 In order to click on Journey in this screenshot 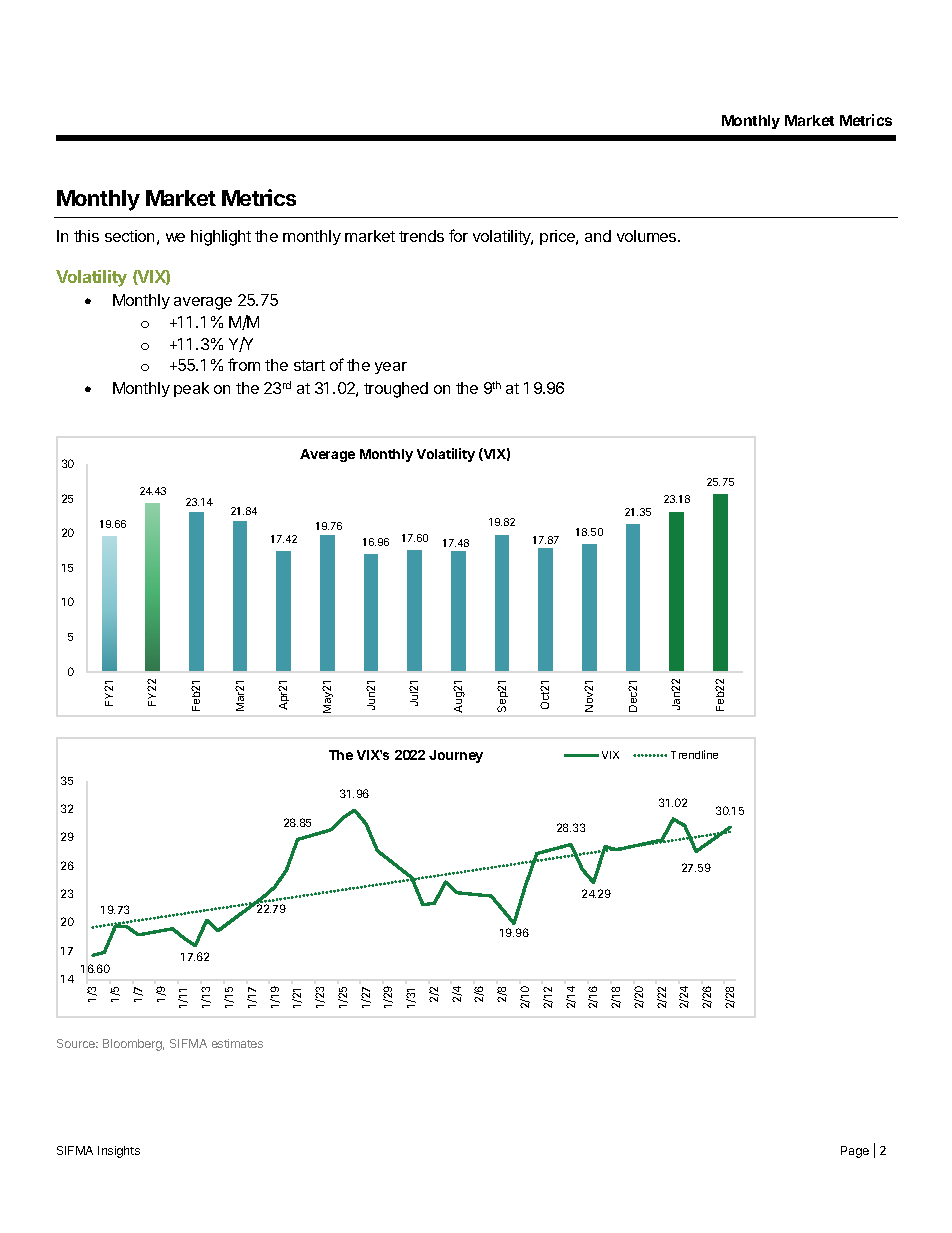, I will do `click(456, 756)`.
